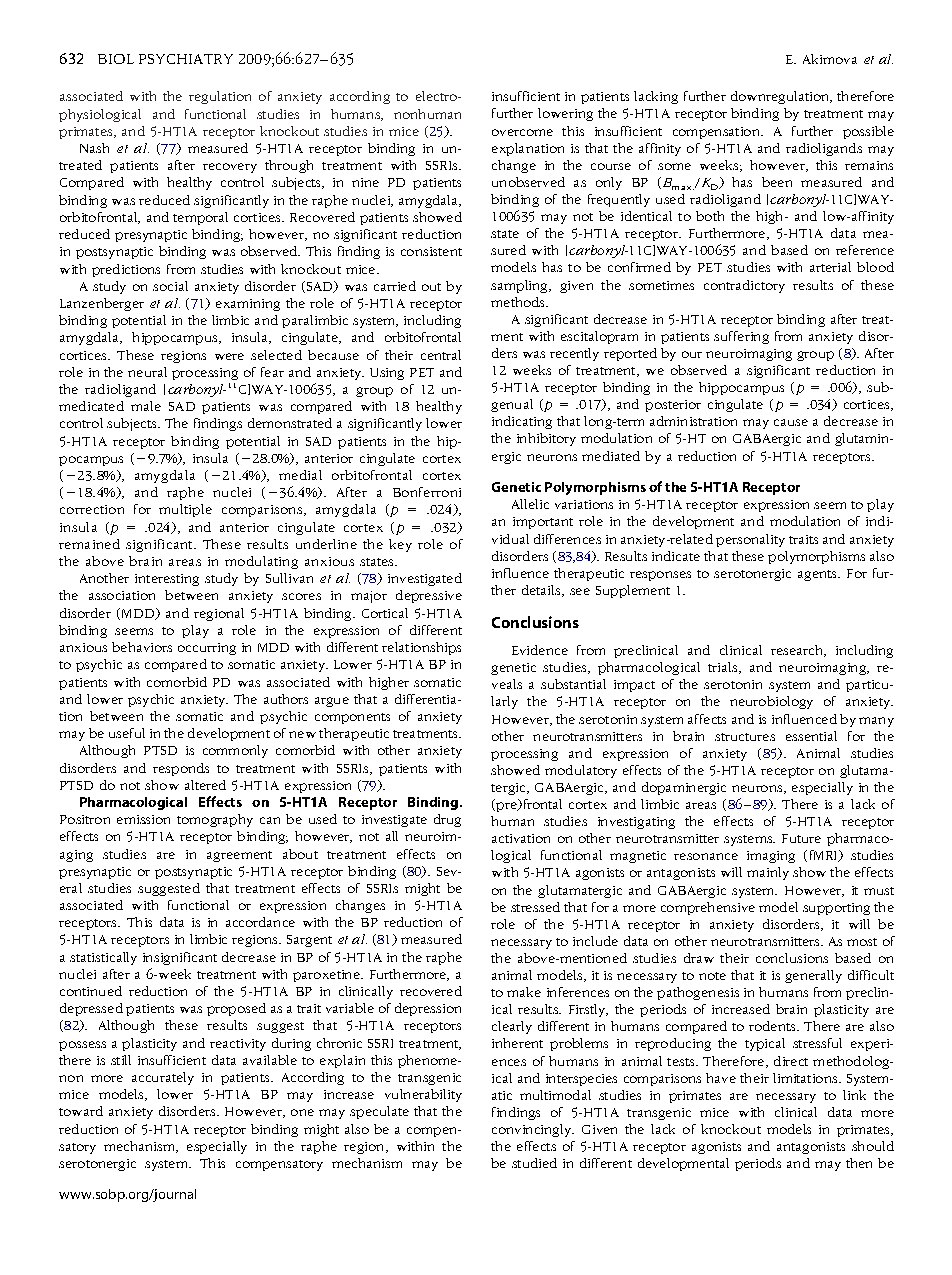  Describe the element at coordinates (811, 736) in the screenshot. I see `essential` at that location.
